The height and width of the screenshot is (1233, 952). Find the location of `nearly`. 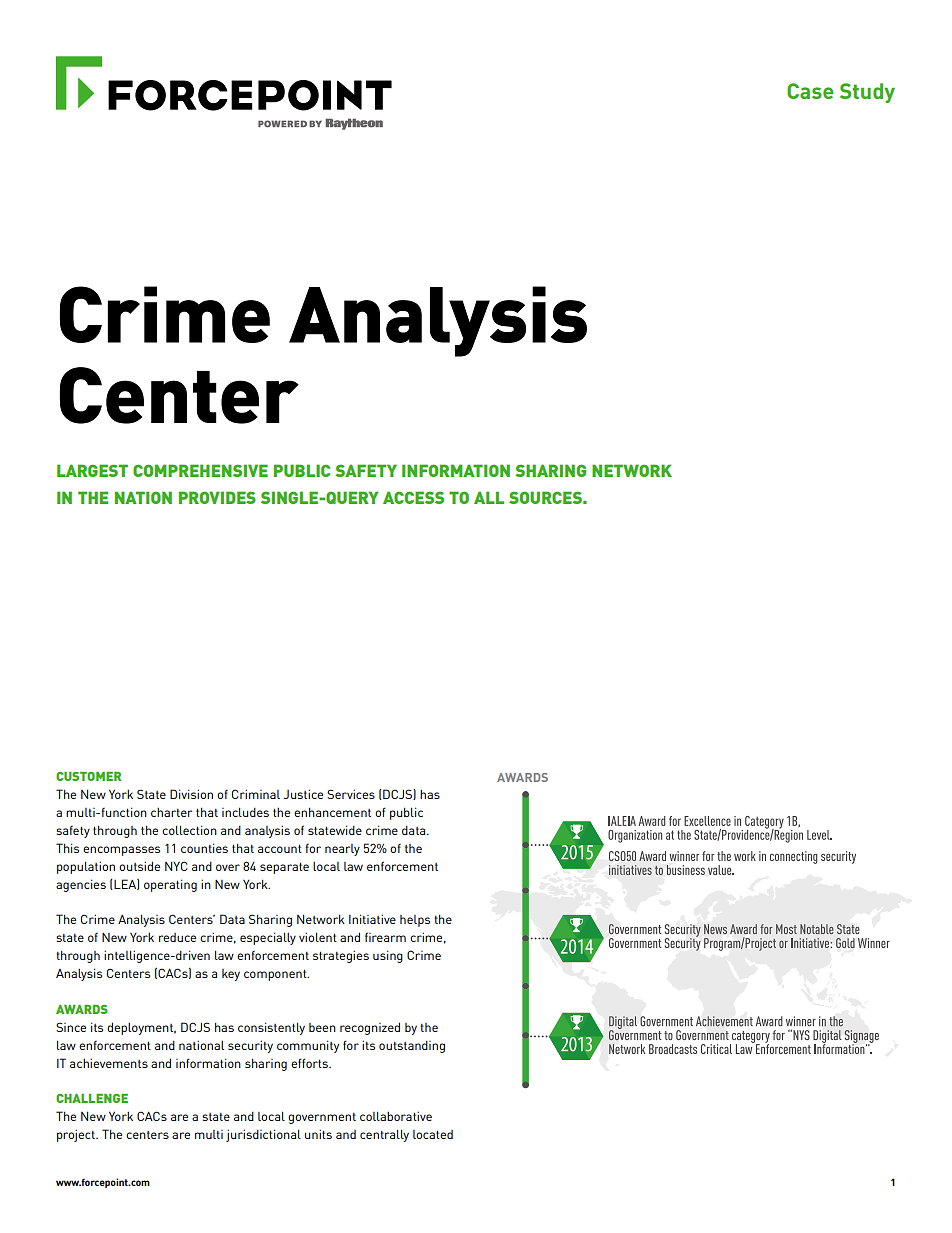

nearly is located at coordinates (342, 850).
